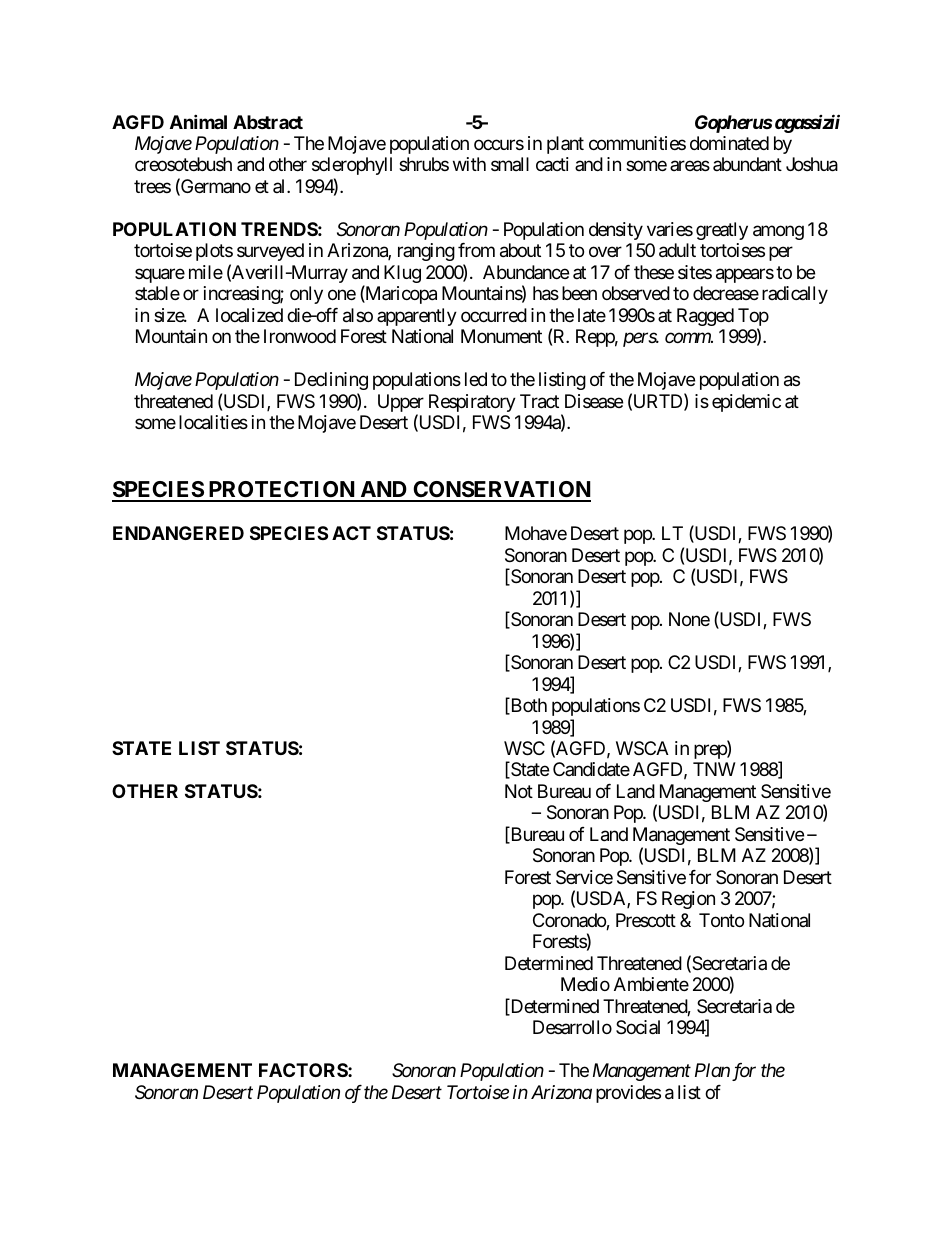  I want to click on ENDANGERED, so click(178, 533).
